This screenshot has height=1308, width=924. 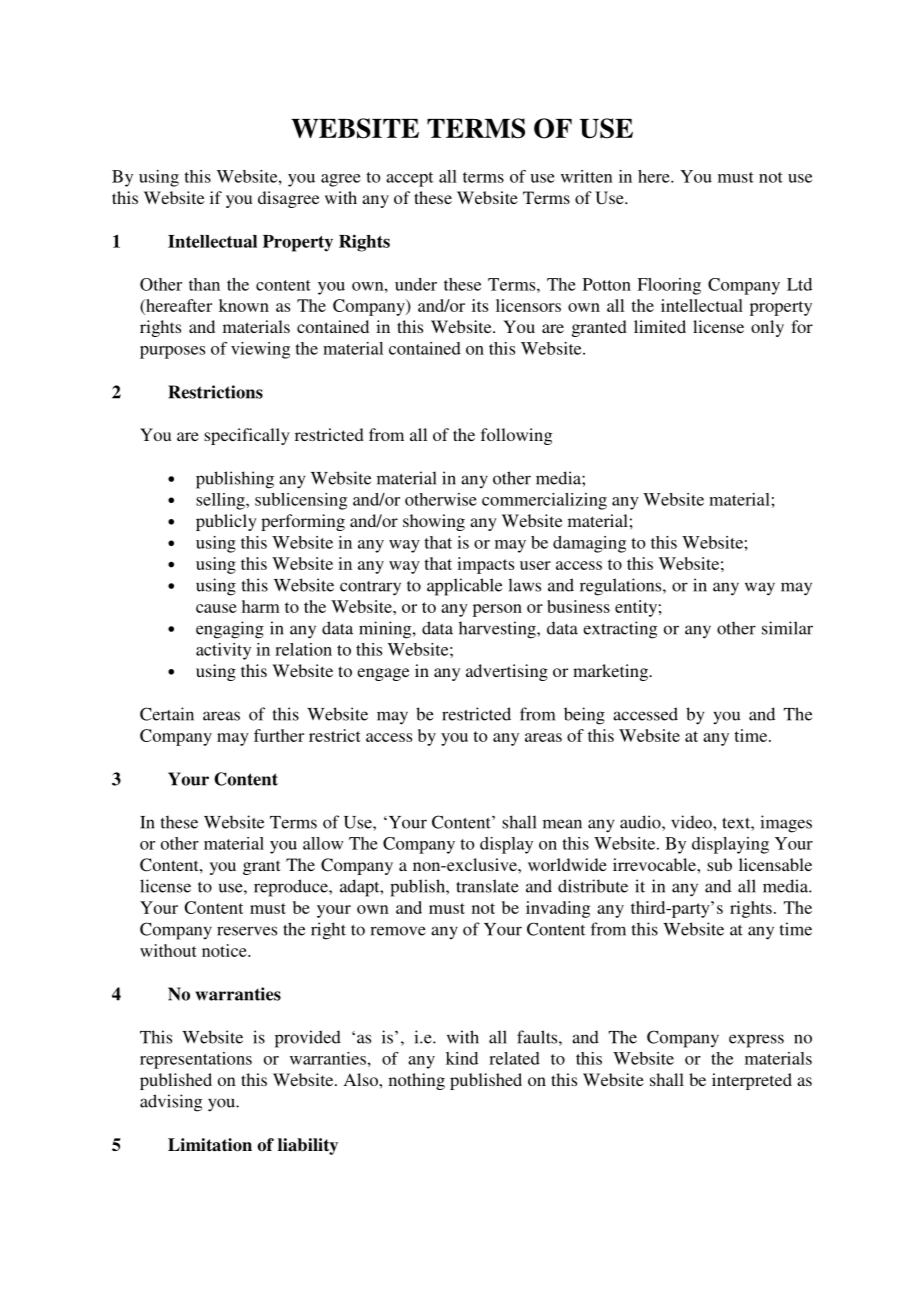 I want to click on activity, so click(x=223, y=651).
